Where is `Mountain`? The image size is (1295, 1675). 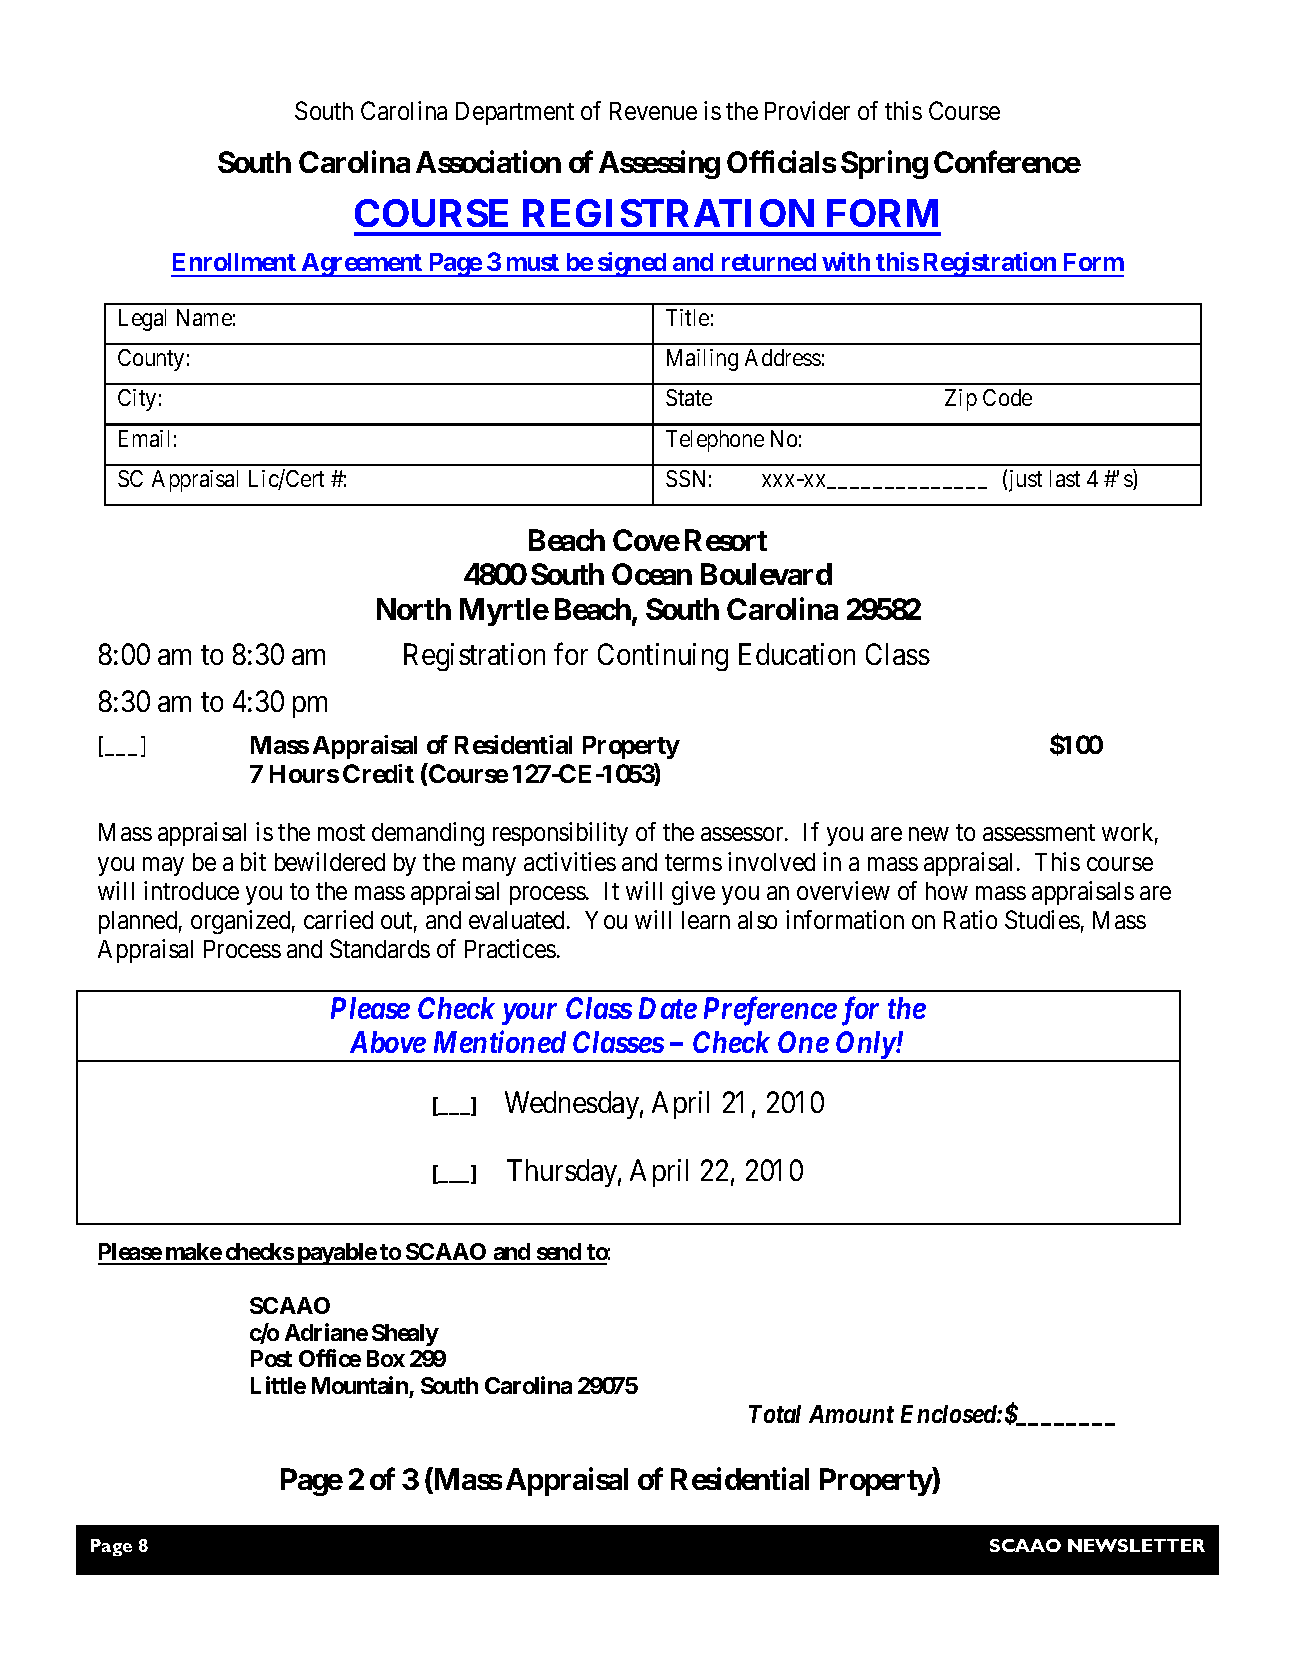
Mountain is located at coordinates (360, 1385).
